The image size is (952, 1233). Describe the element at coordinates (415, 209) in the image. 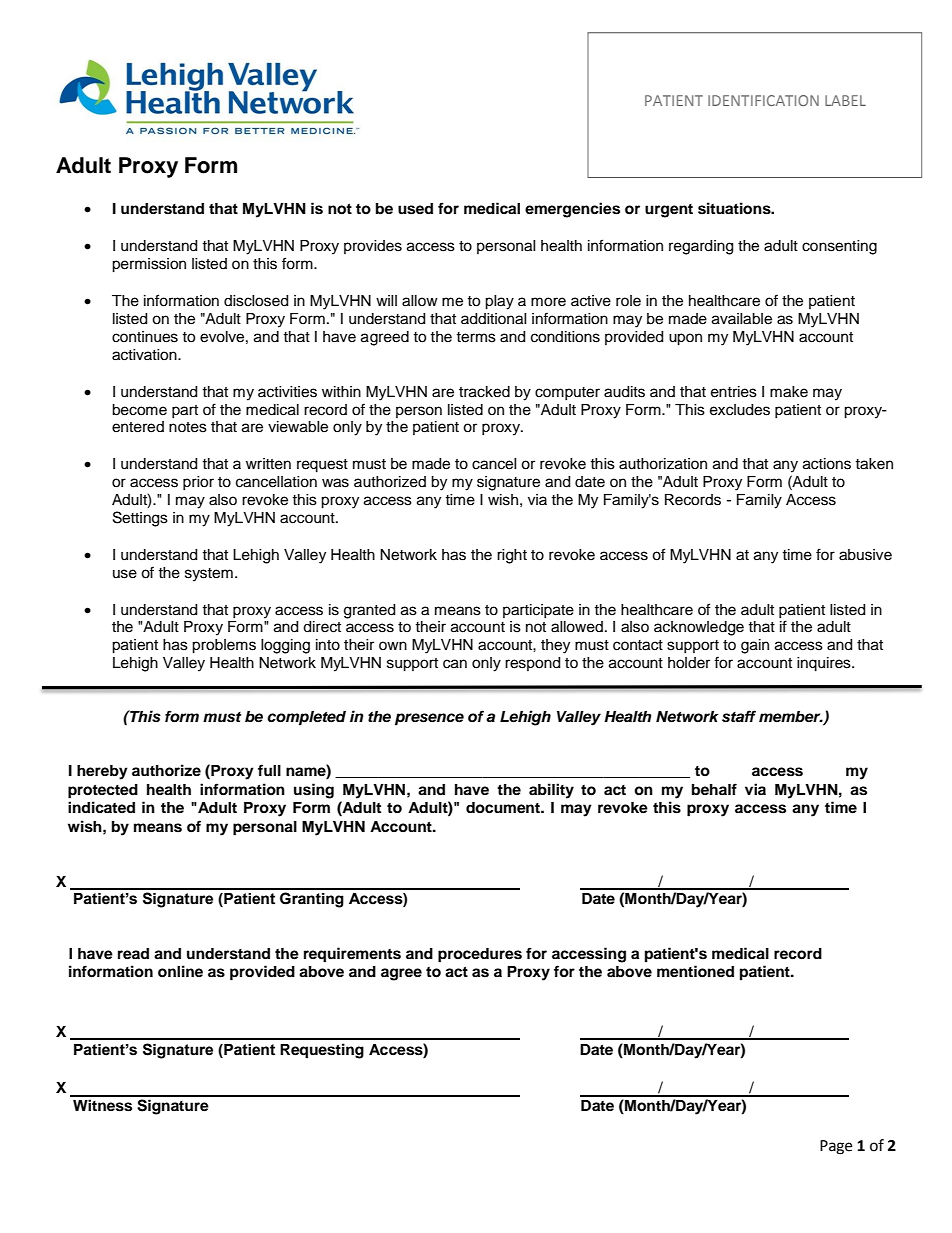

I see `used` at that location.
